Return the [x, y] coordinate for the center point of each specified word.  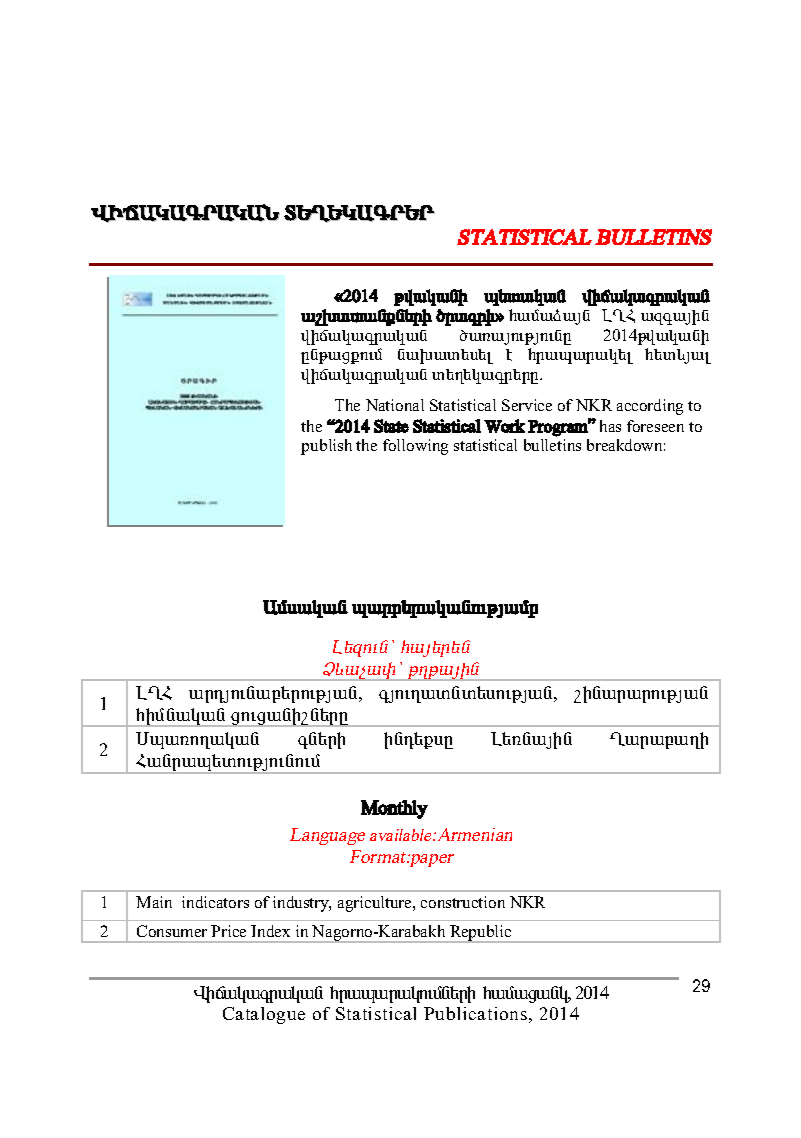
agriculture [376, 904]
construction [463, 902]
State [391, 426]
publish [326, 447]
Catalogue [264, 1015]
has [610, 426]
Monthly [394, 809]
